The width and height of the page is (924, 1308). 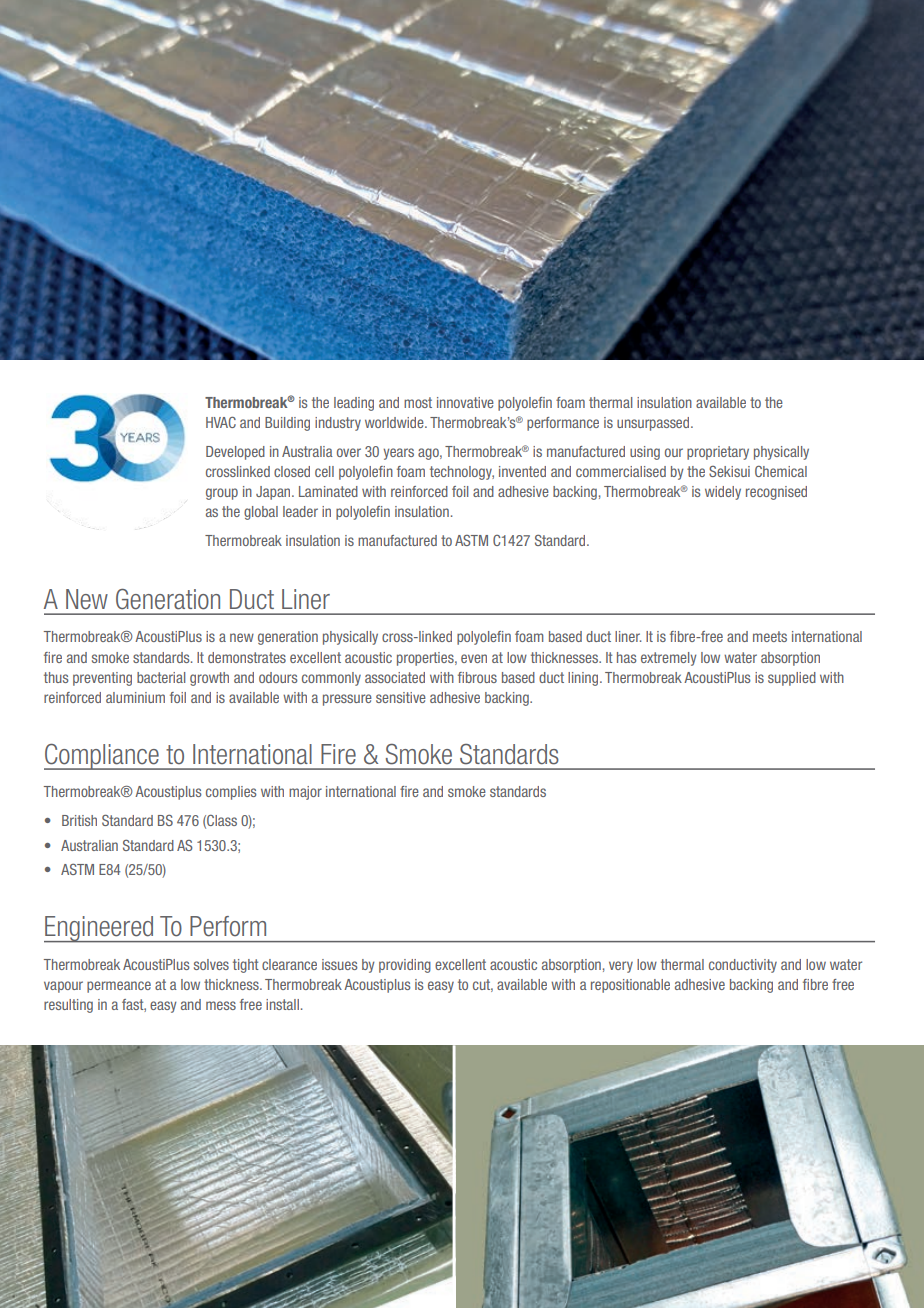 I want to click on widely, so click(x=723, y=493).
